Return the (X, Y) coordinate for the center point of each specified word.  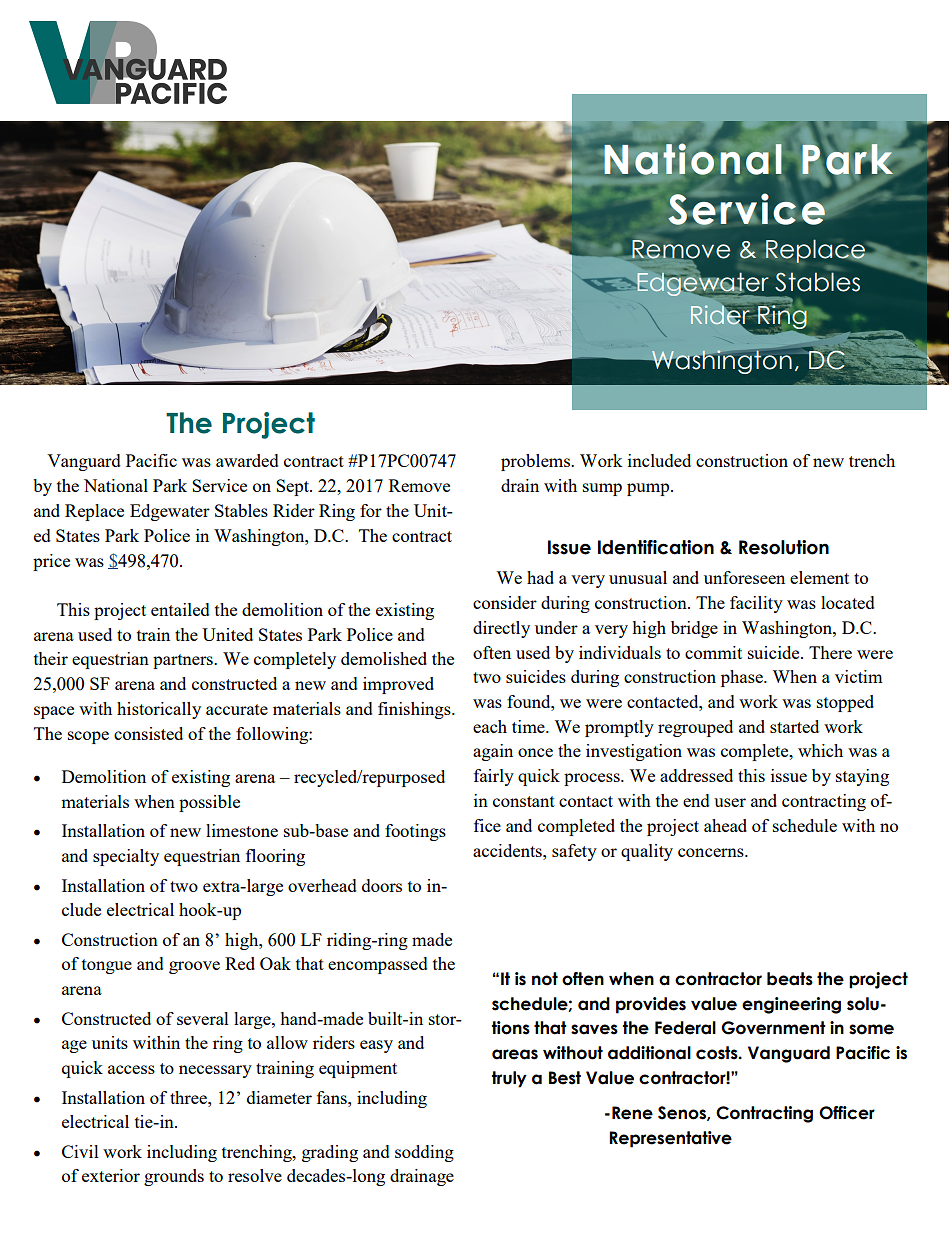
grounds (174, 1177)
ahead (725, 825)
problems (536, 462)
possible (209, 803)
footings (415, 832)
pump (649, 489)
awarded (247, 460)
